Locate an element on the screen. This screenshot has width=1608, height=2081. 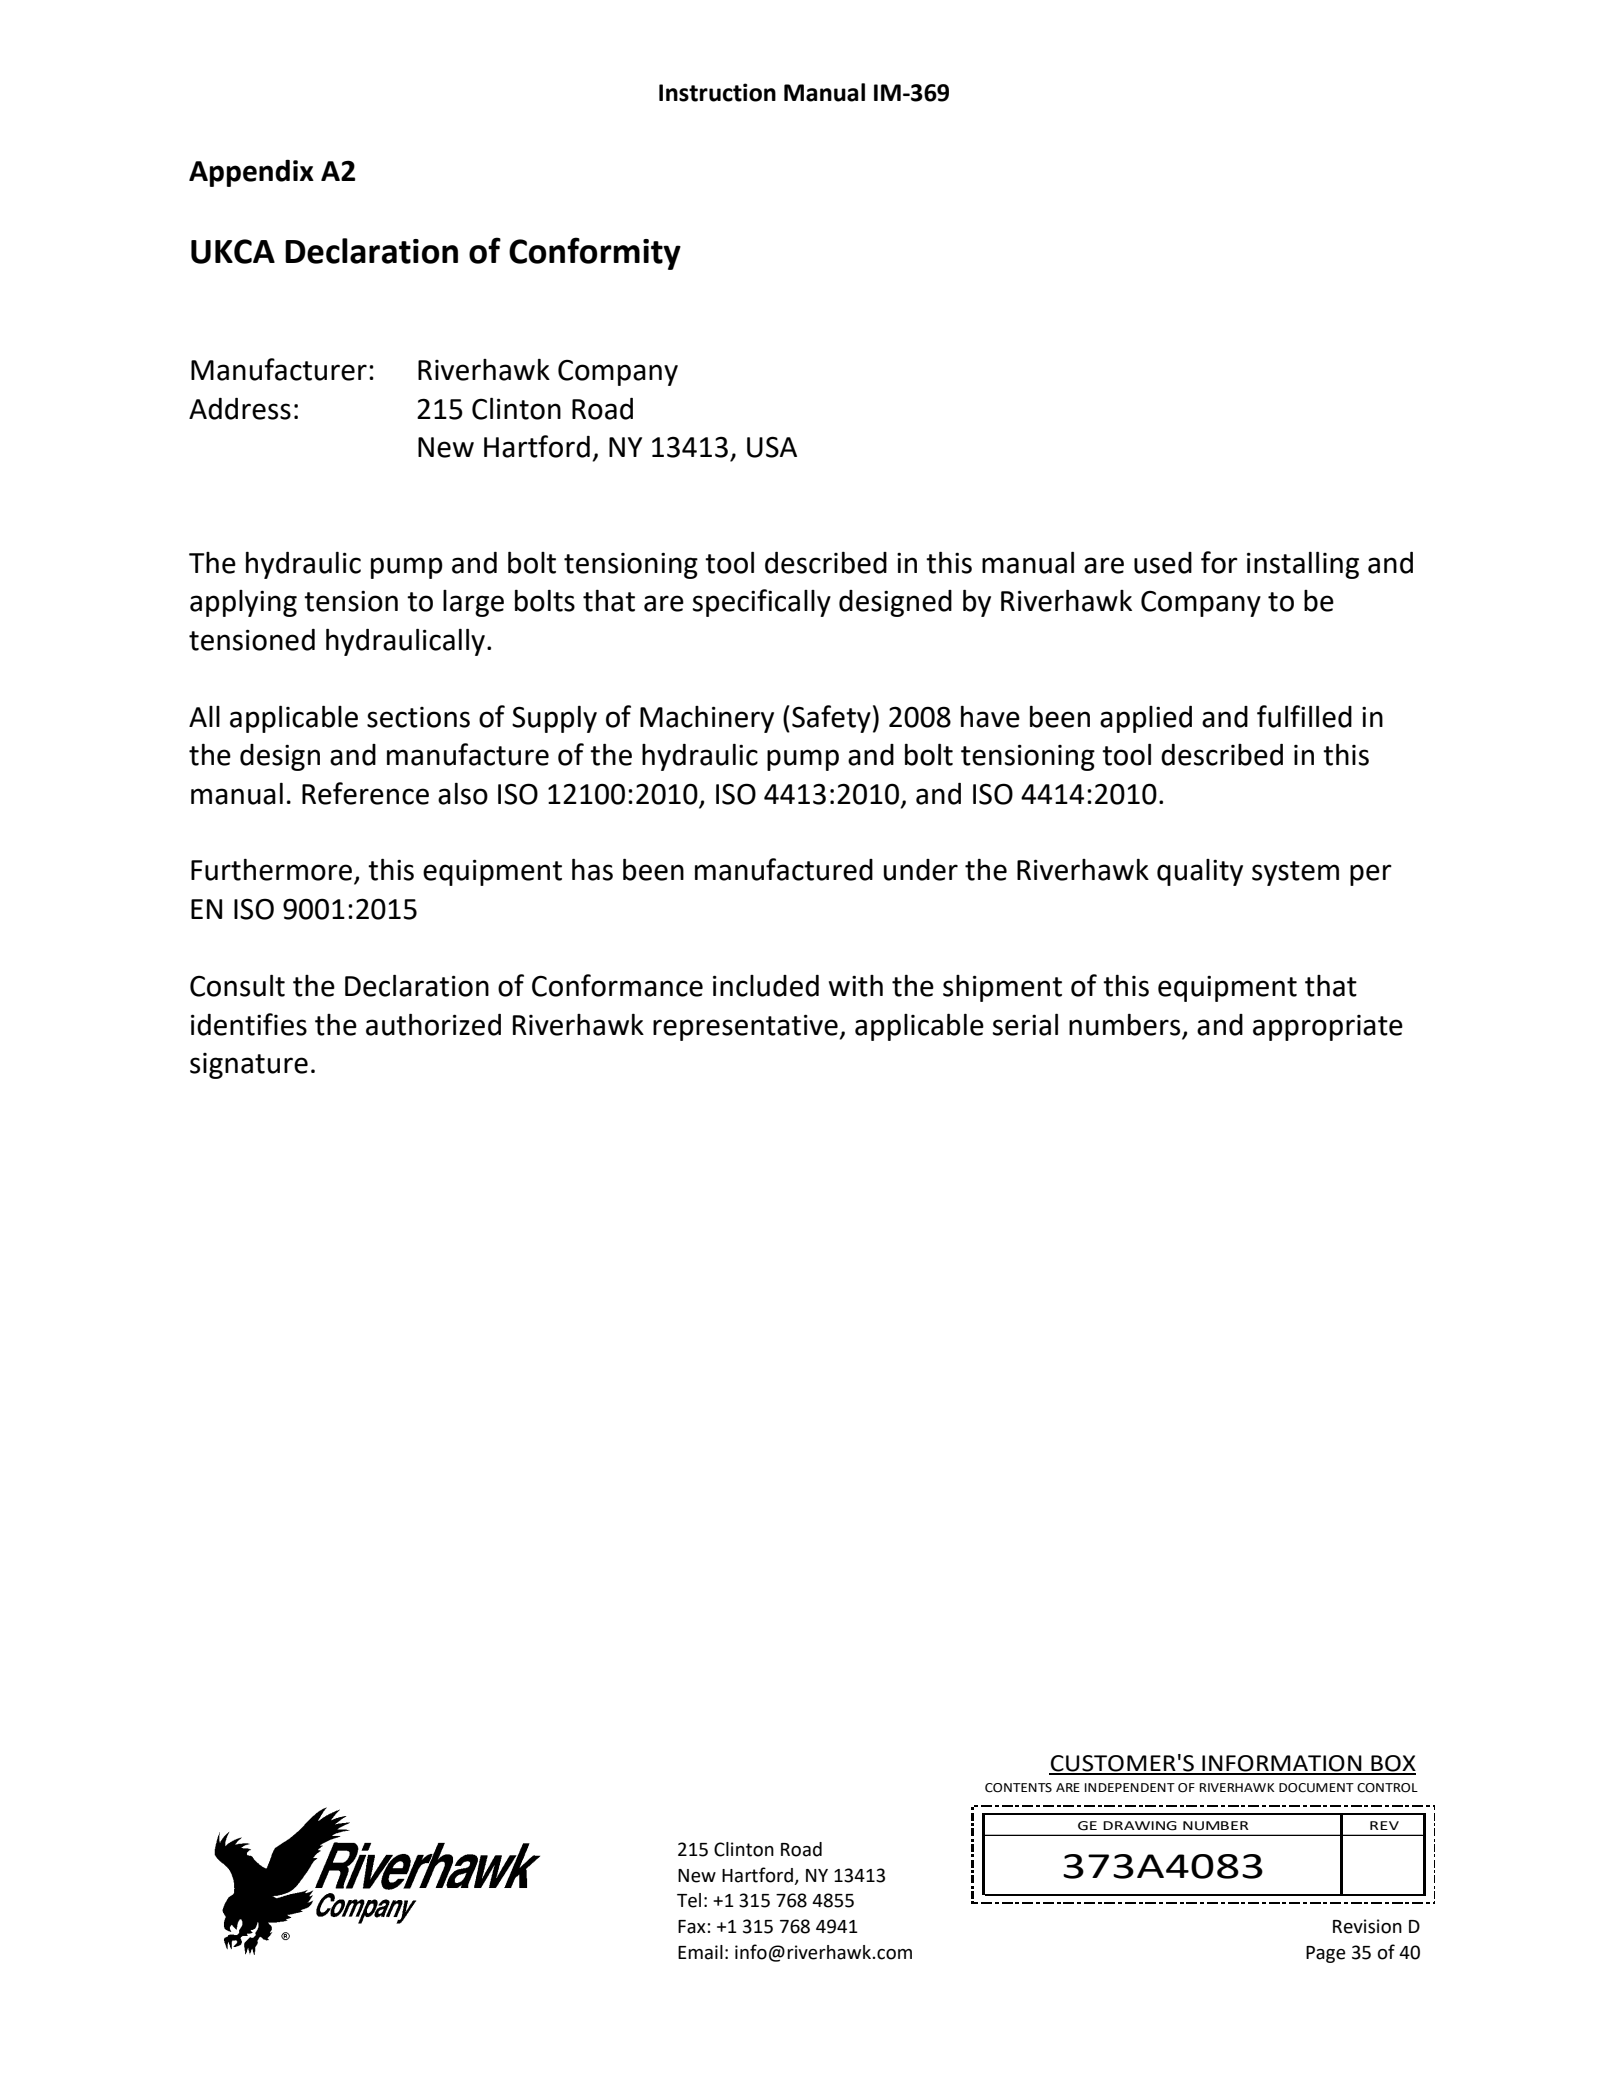
Fax is located at coordinates (692, 1927).
